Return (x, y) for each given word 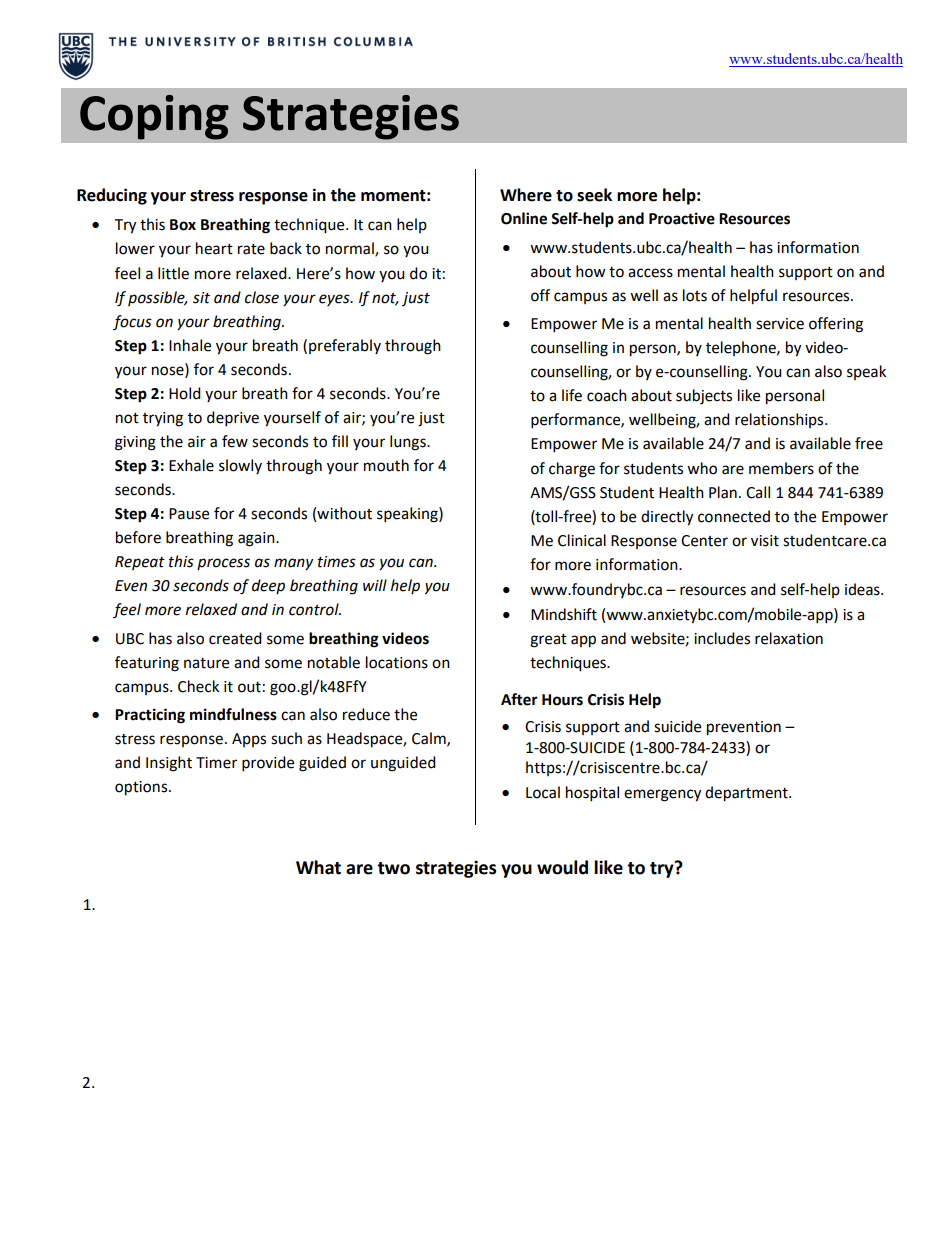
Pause (189, 514)
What (318, 867)
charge (572, 470)
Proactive (682, 218)
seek (594, 195)
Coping (154, 117)
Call (758, 492)
